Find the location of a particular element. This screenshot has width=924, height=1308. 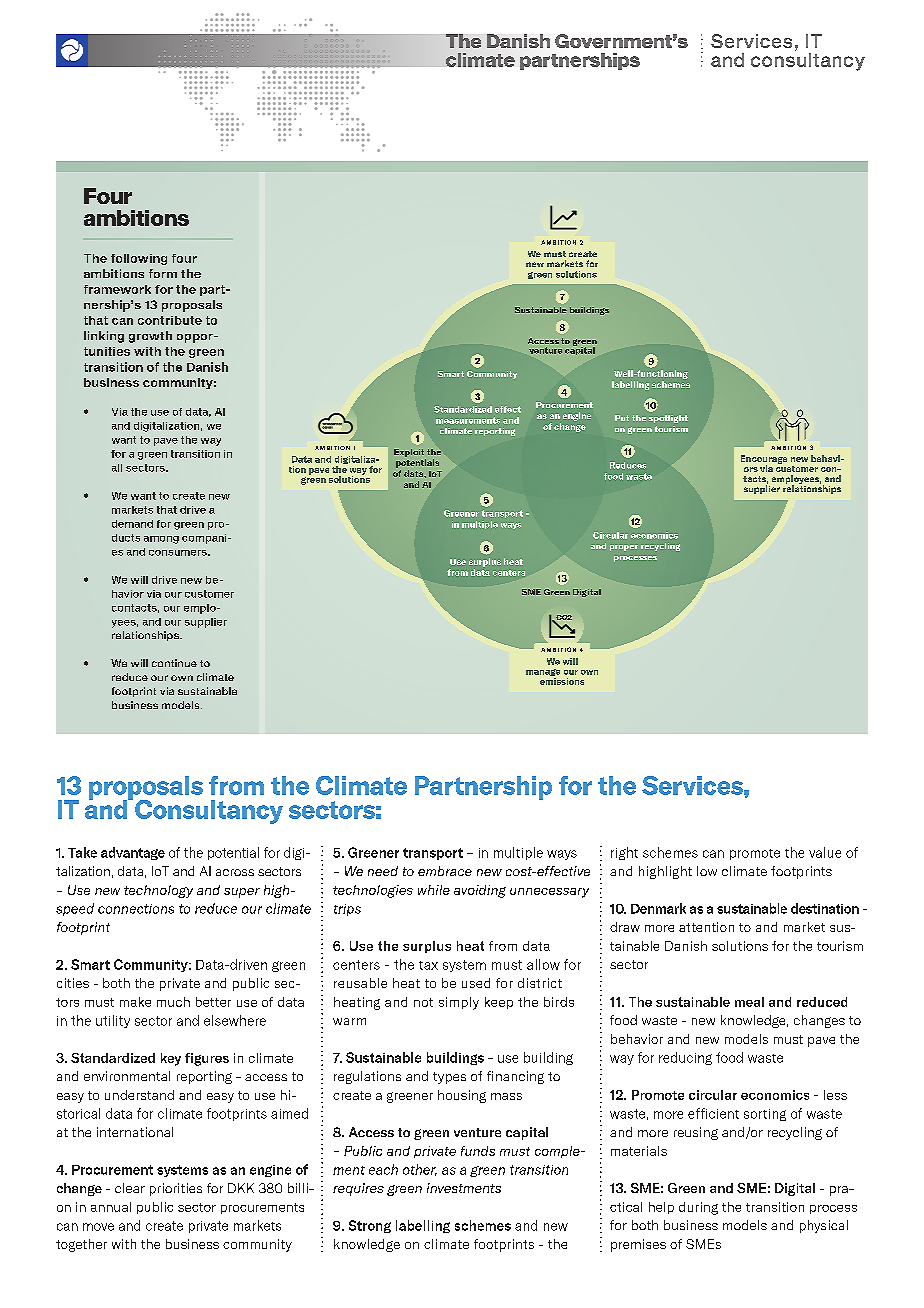

demand is located at coordinates (132, 524).
